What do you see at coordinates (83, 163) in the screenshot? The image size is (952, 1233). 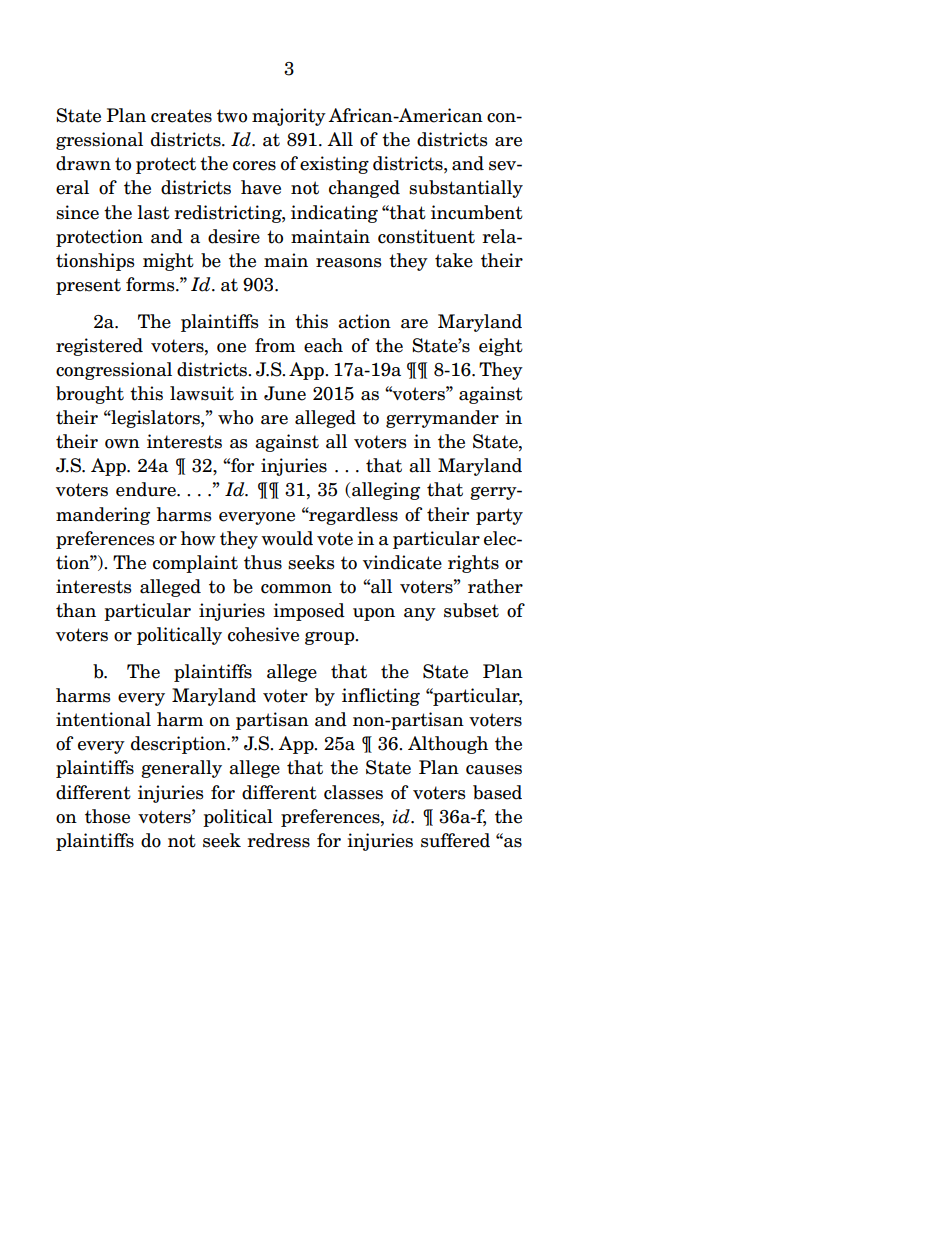 I see `drawn` at bounding box center [83, 163].
